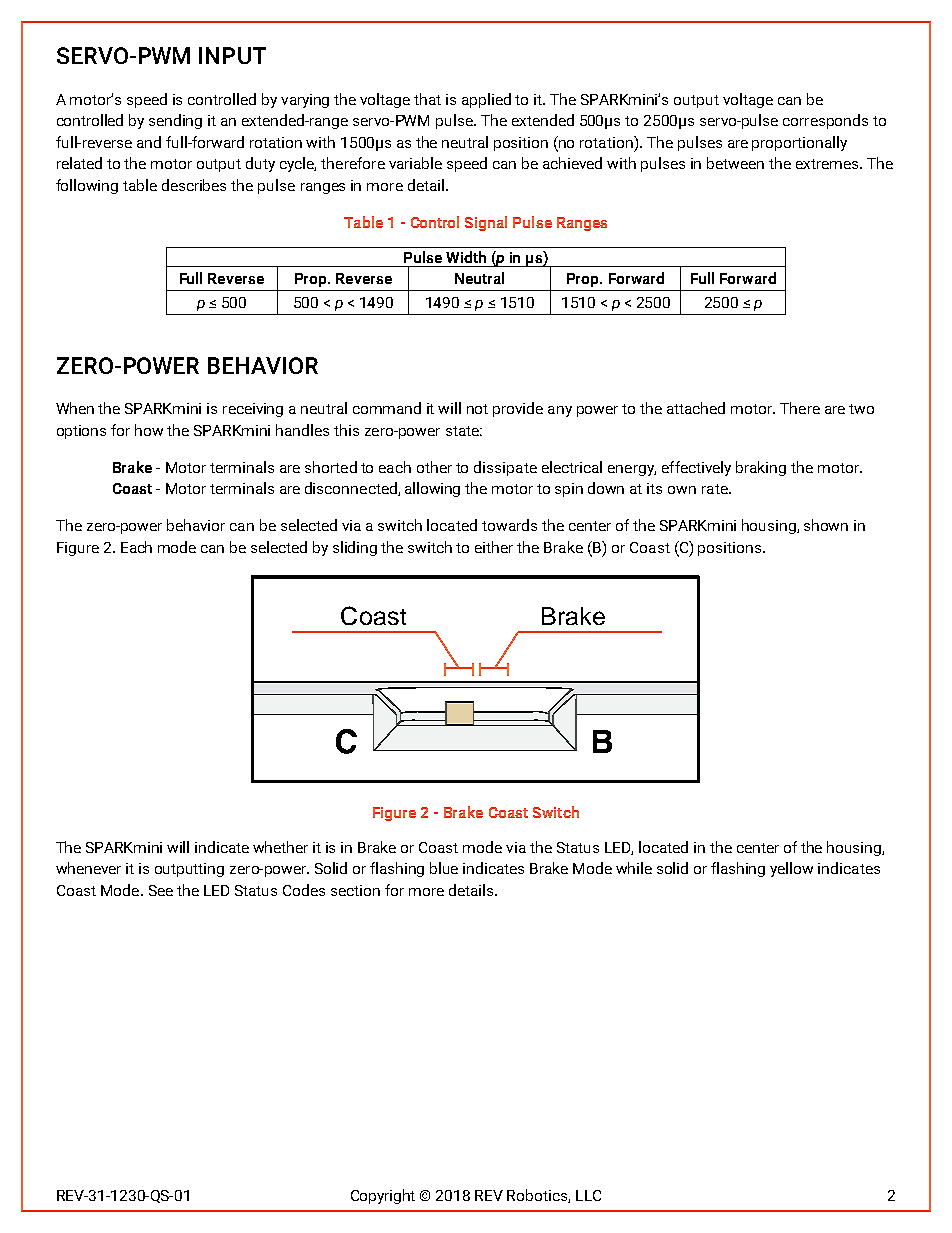 The height and width of the screenshot is (1233, 952). What do you see at coordinates (825, 121) in the screenshot?
I see `corresponds` at bounding box center [825, 121].
